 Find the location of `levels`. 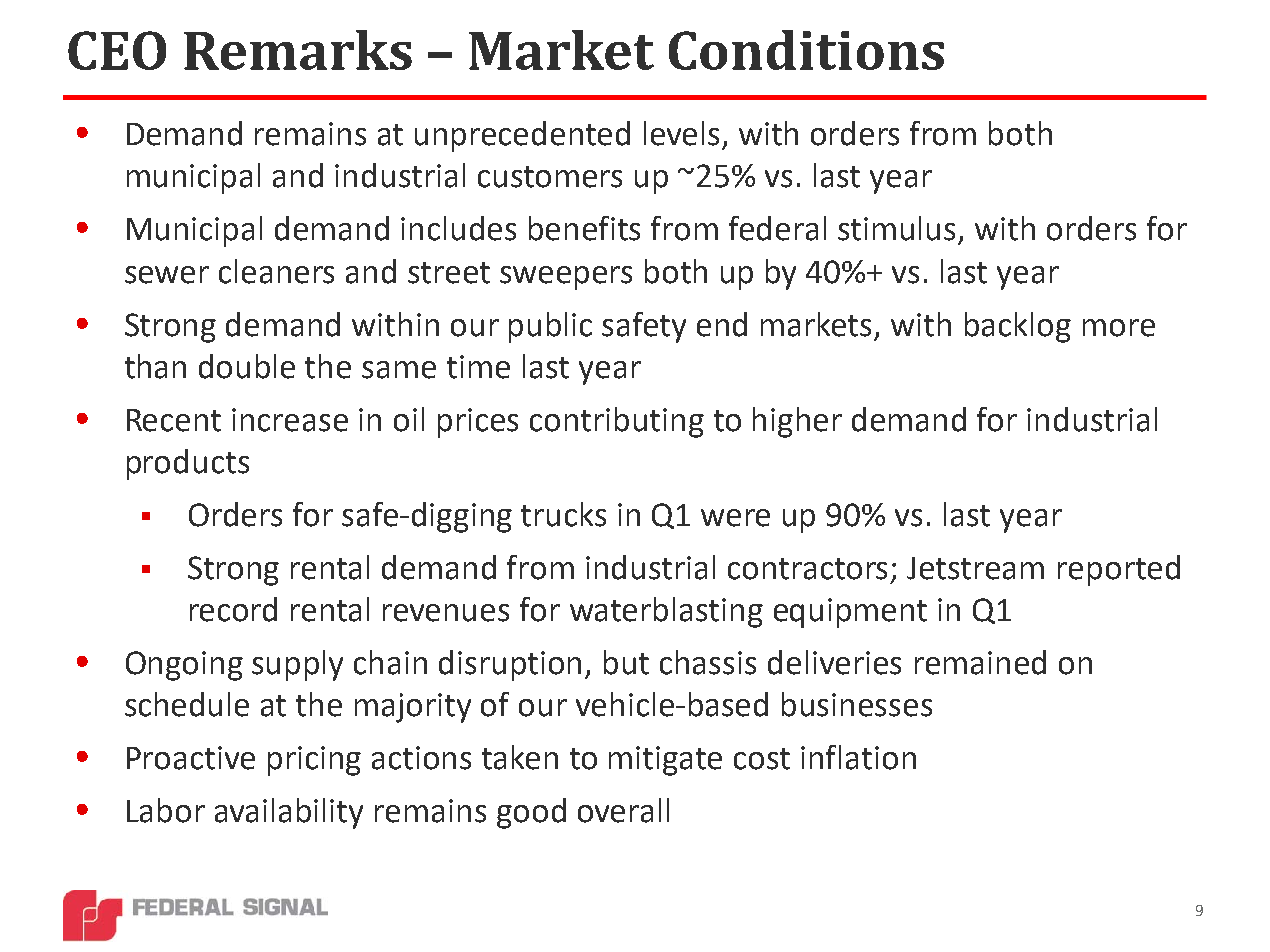

levels is located at coordinates (681, 133).
